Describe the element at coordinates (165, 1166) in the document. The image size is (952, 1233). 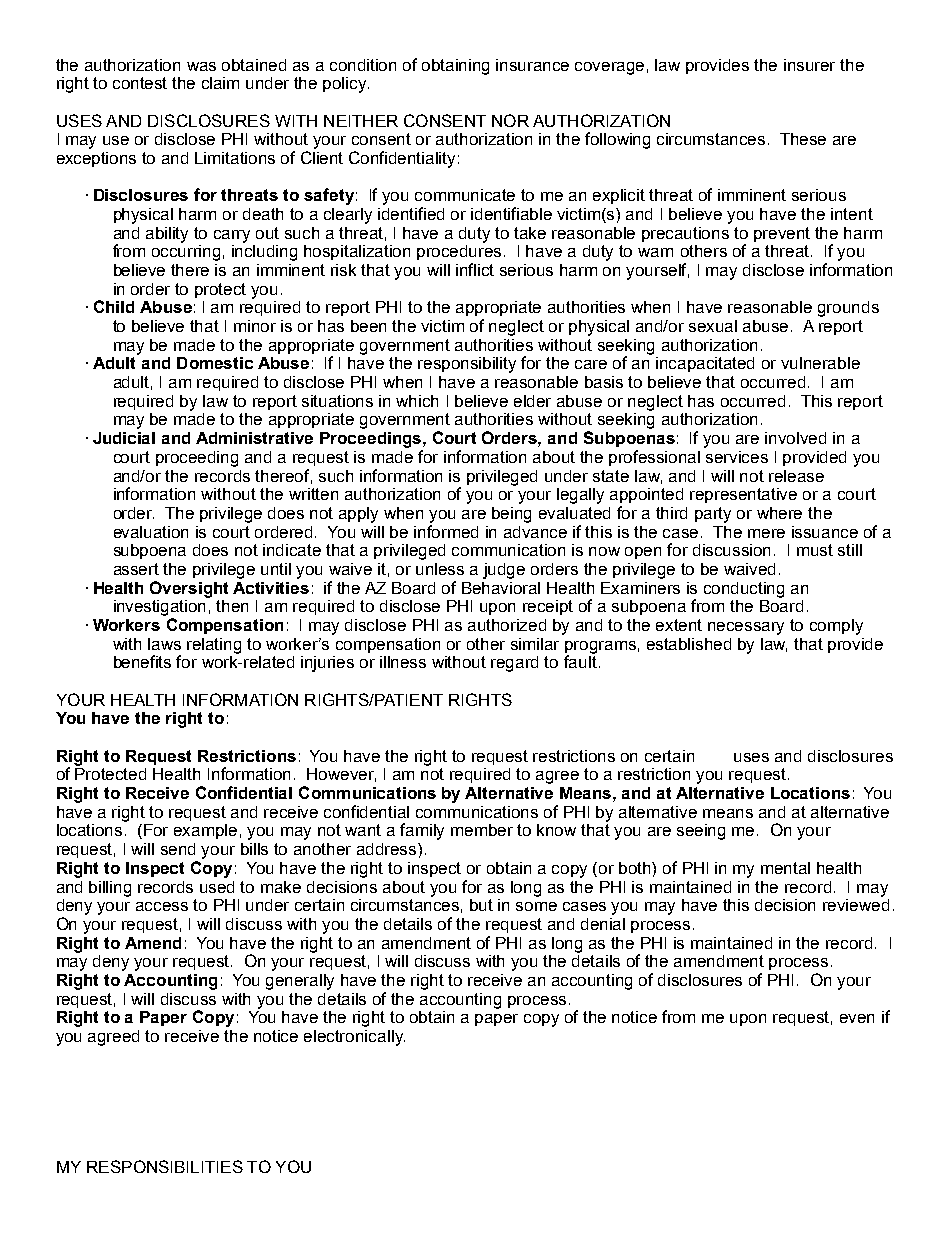
I see `RESPONSIBILITIES` at that location.
